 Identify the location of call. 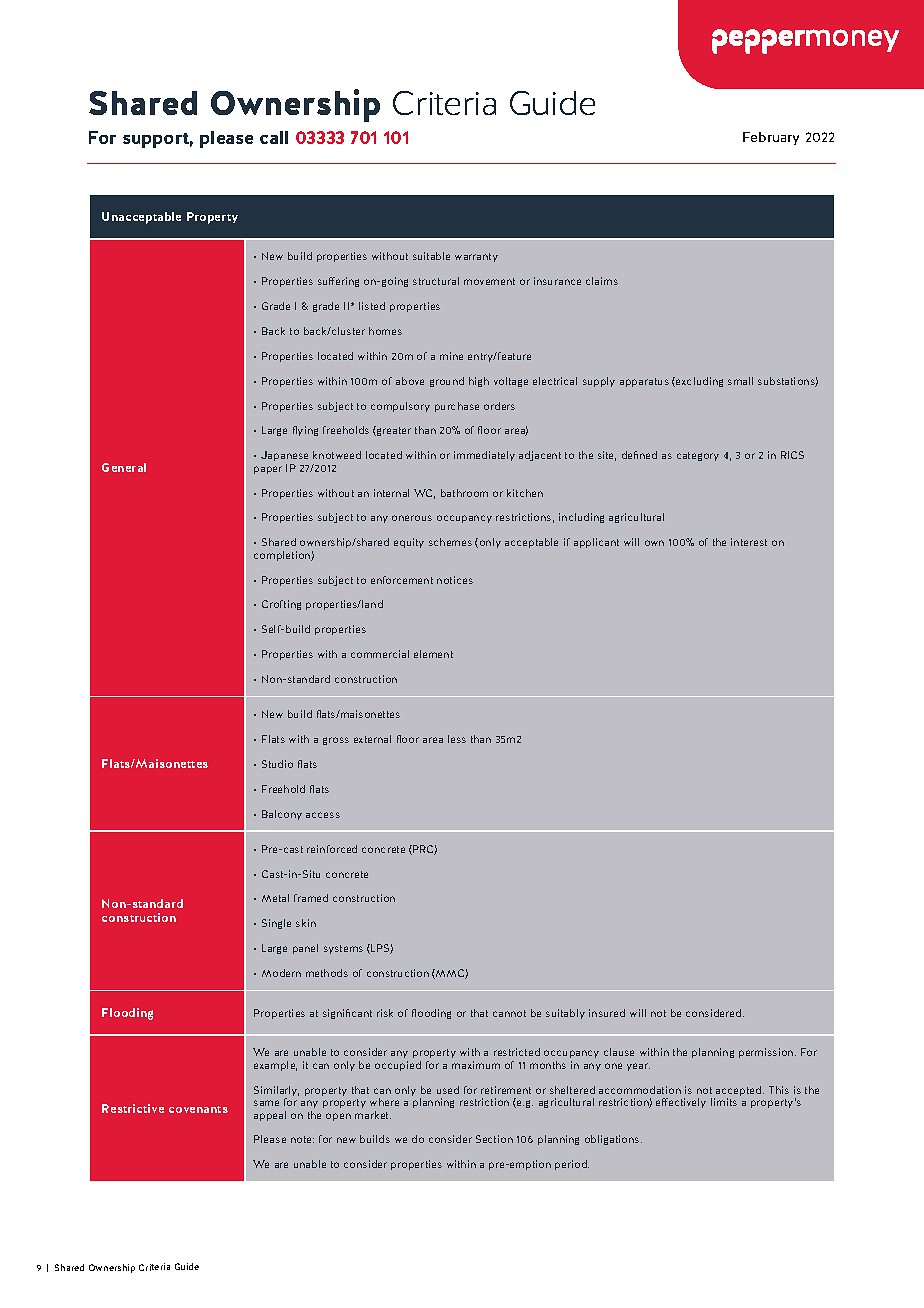
(274, 137).
